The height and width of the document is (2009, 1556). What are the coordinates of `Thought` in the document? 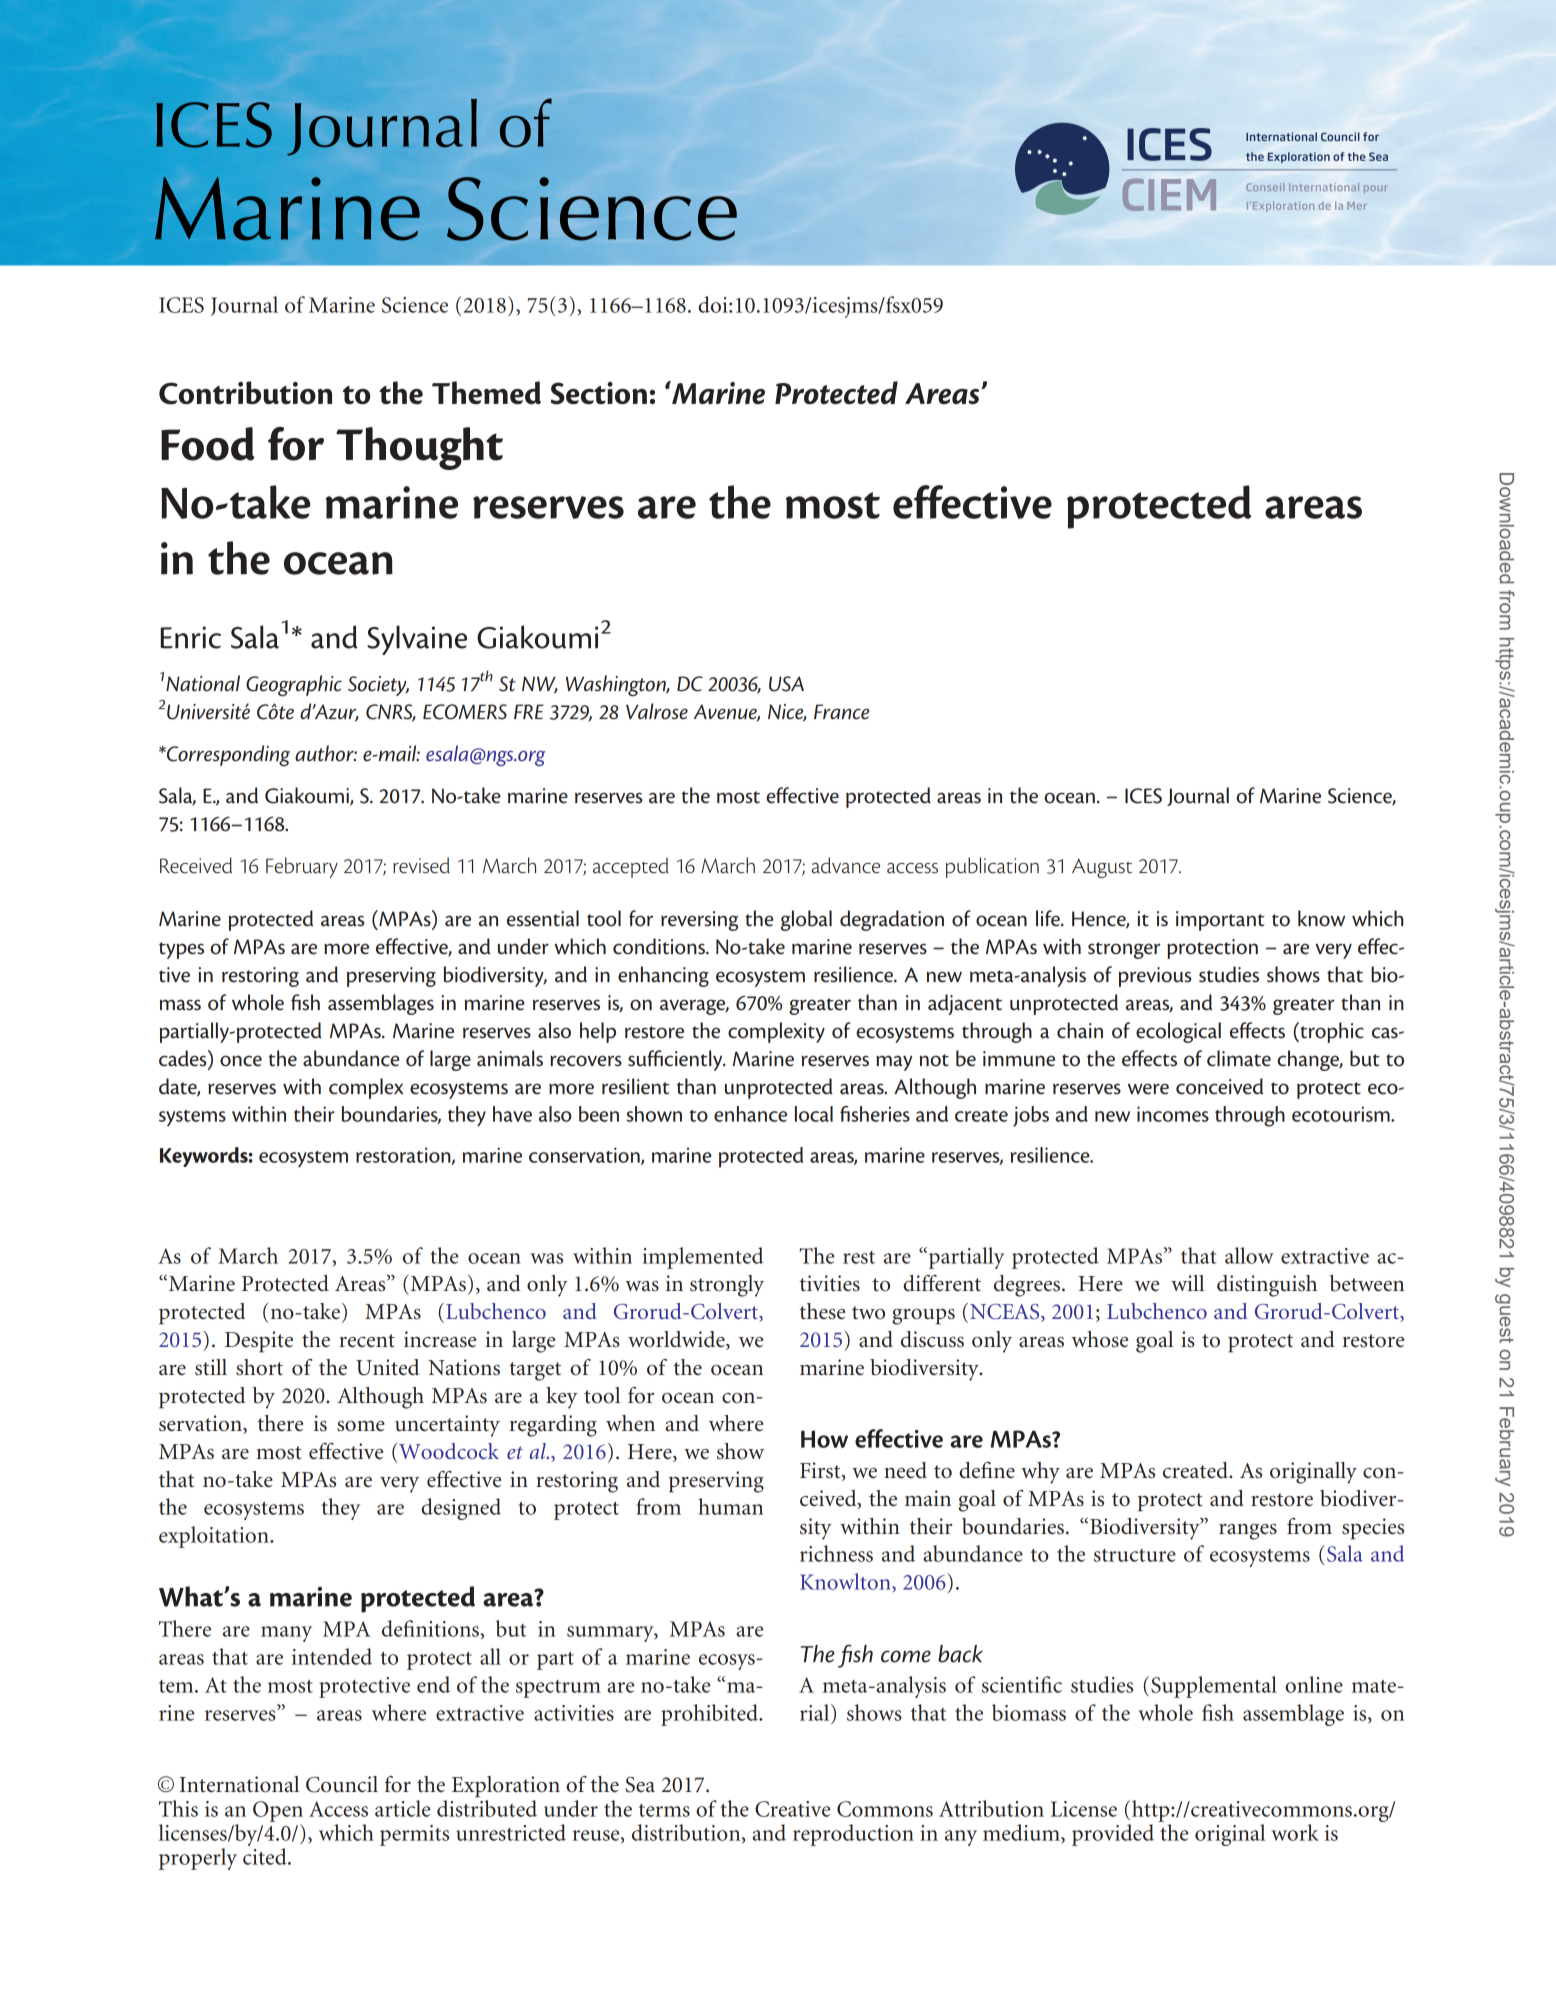 It's located at (419, 448).
